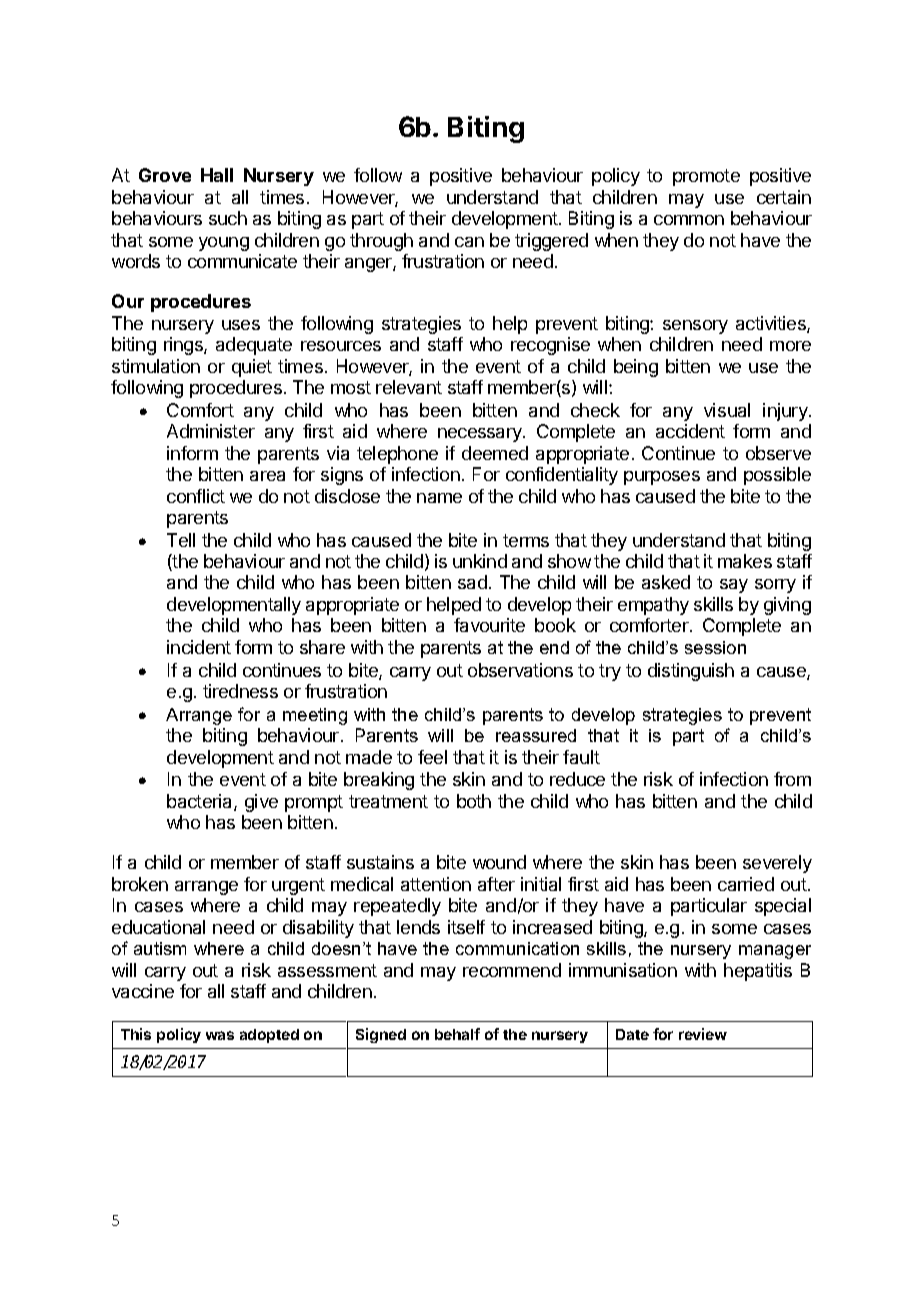  What do you see at coordinates (457, 1034) in the screenshot?
I see `behalf` at bounding box center [457, 1034].
